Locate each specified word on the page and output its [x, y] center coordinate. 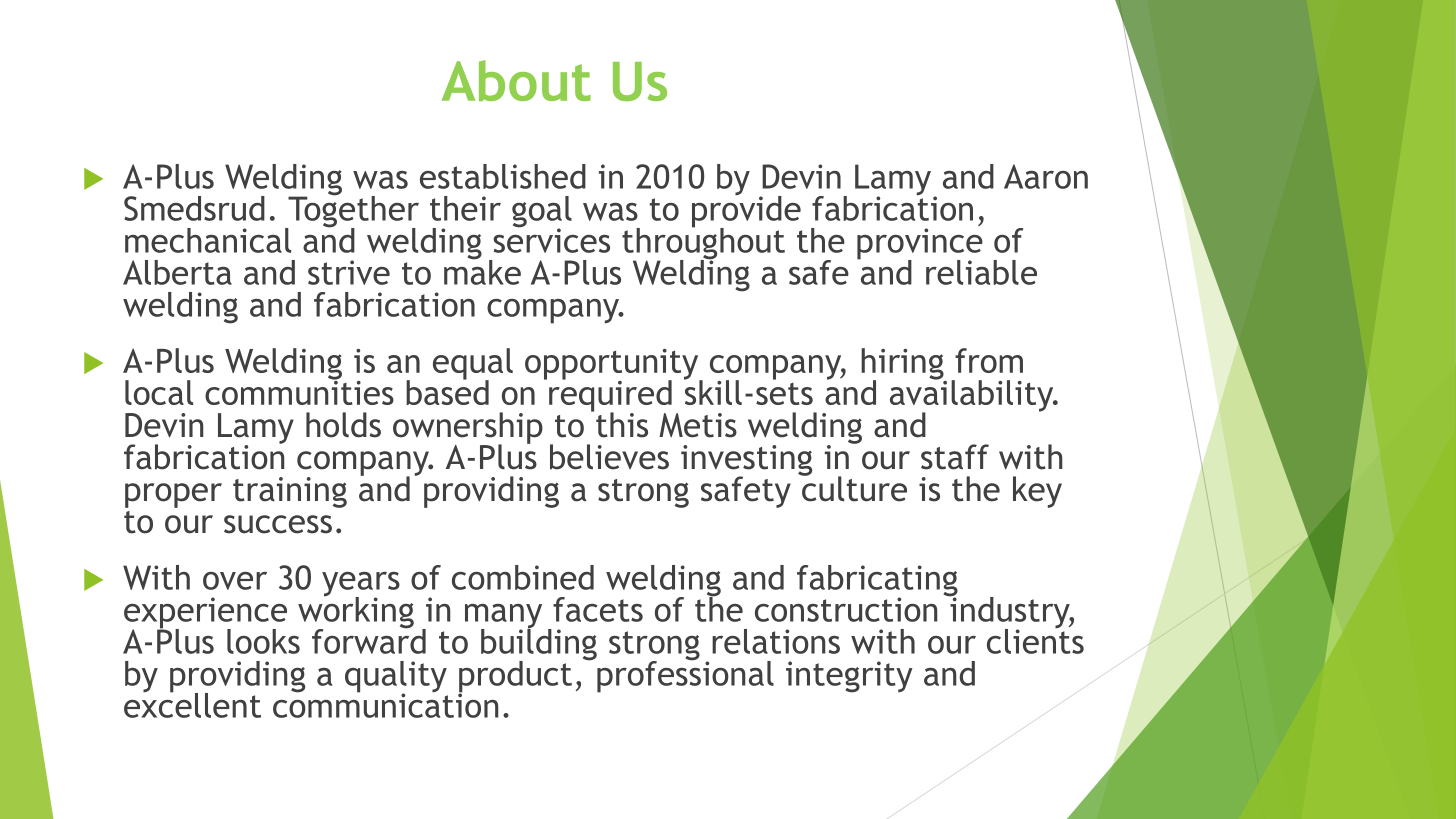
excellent [192, 704]
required [610, 396]
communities [299, 391]
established [503, 176]
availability [973, 396]
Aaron [1046, 176]
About [516, 80]
